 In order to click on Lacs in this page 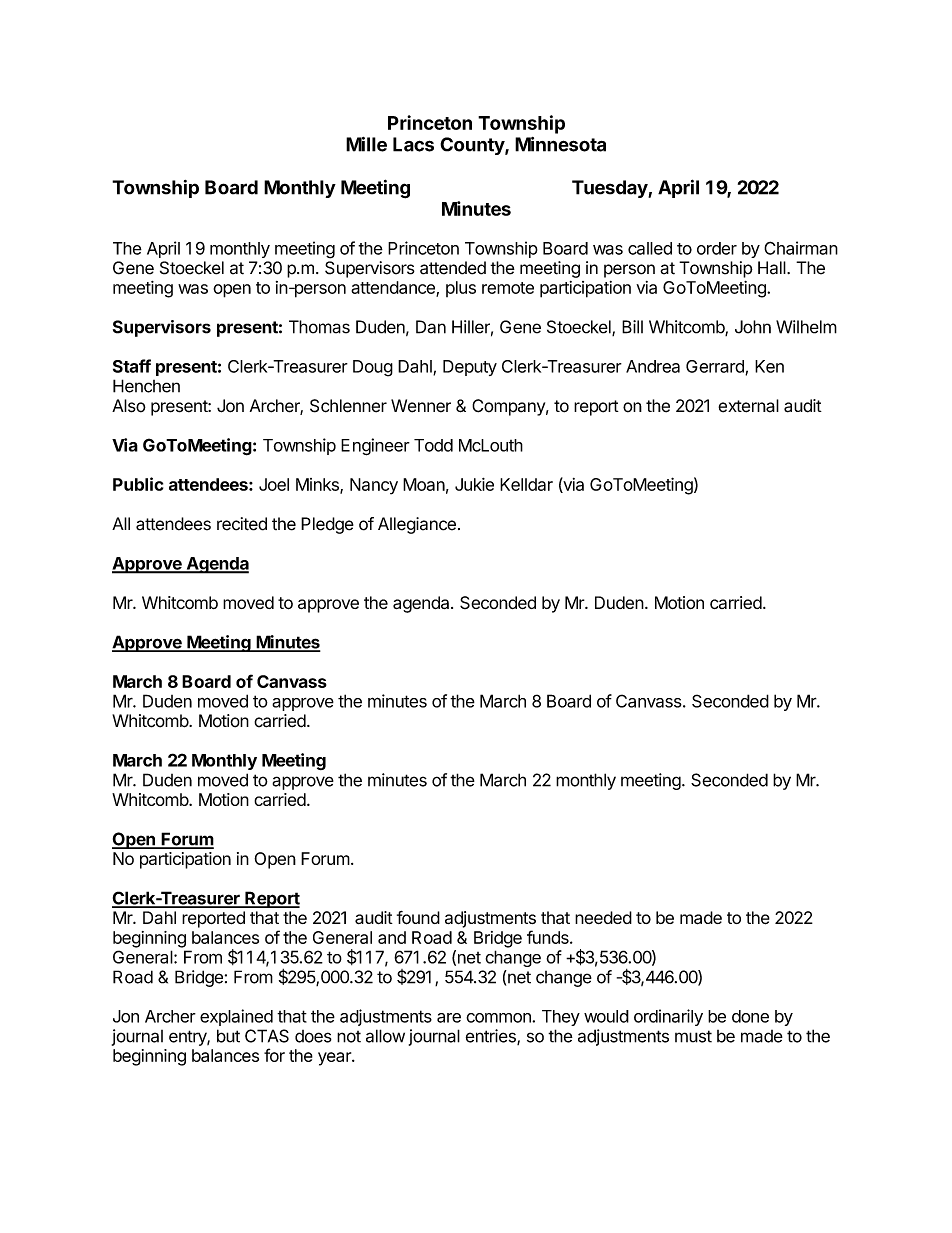, I will do `click(413, 144)`.
